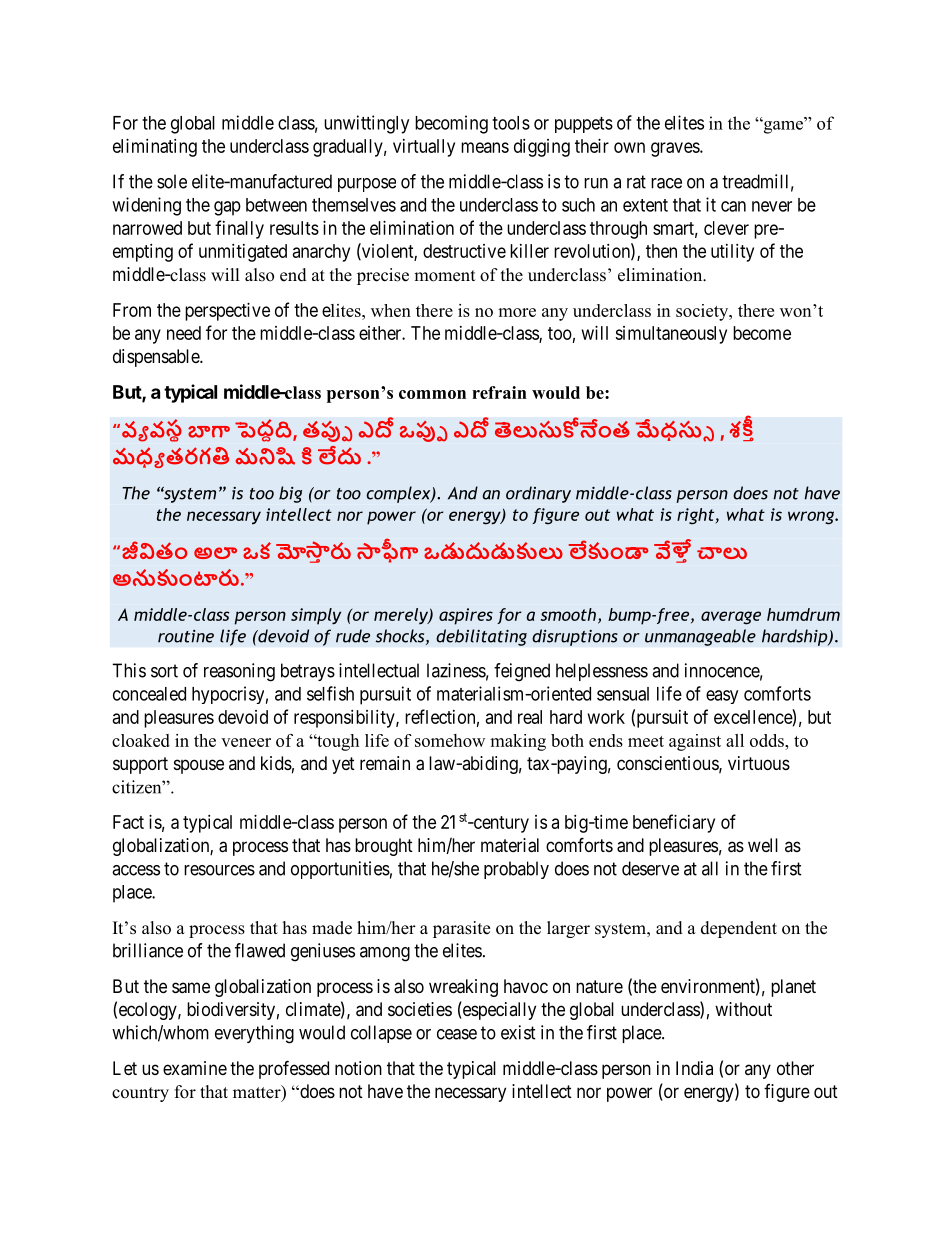 The image size is (952, 1233). I want to click on well, so click(763, 845).
